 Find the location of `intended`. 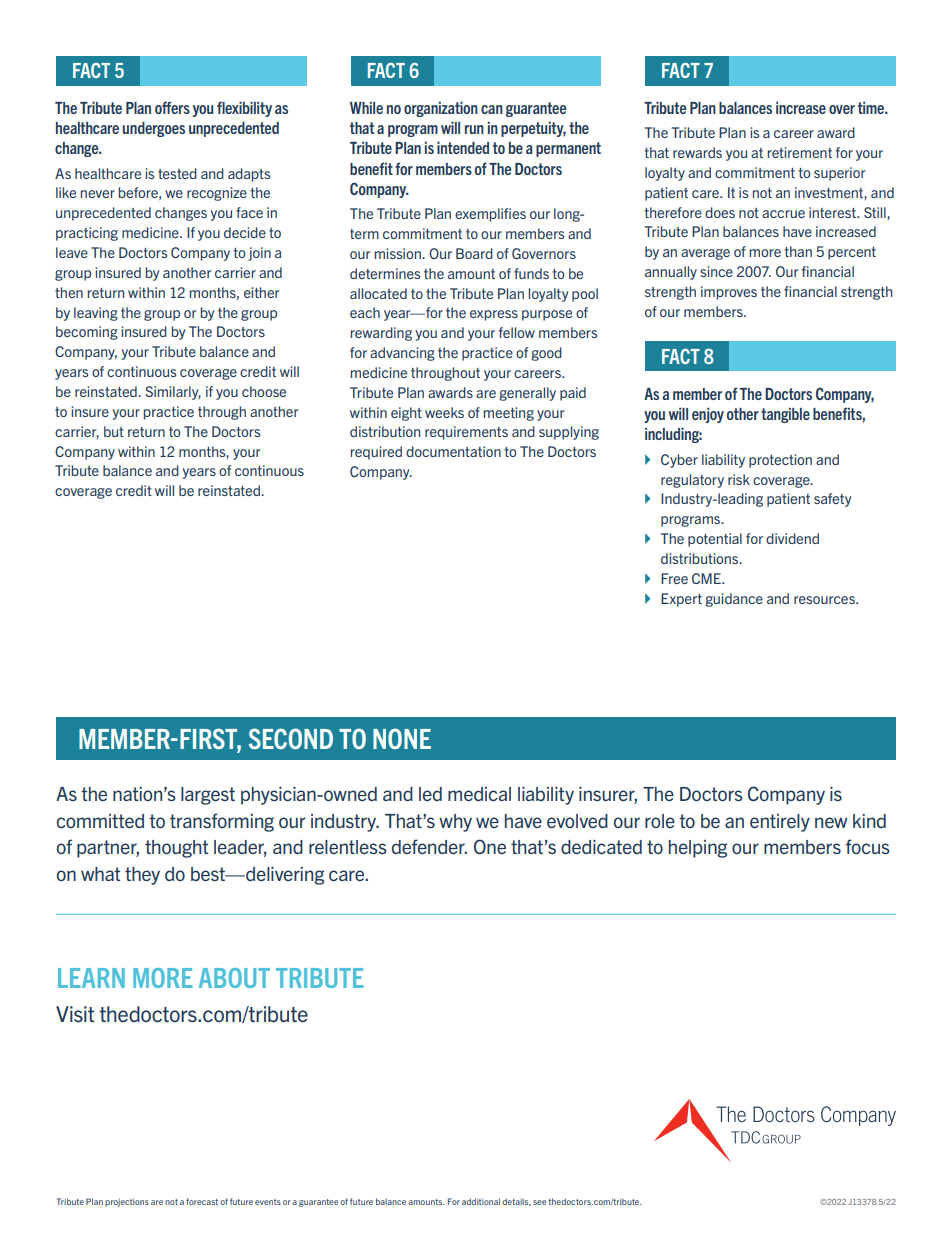

intended is located at coordinates (463, 147).
